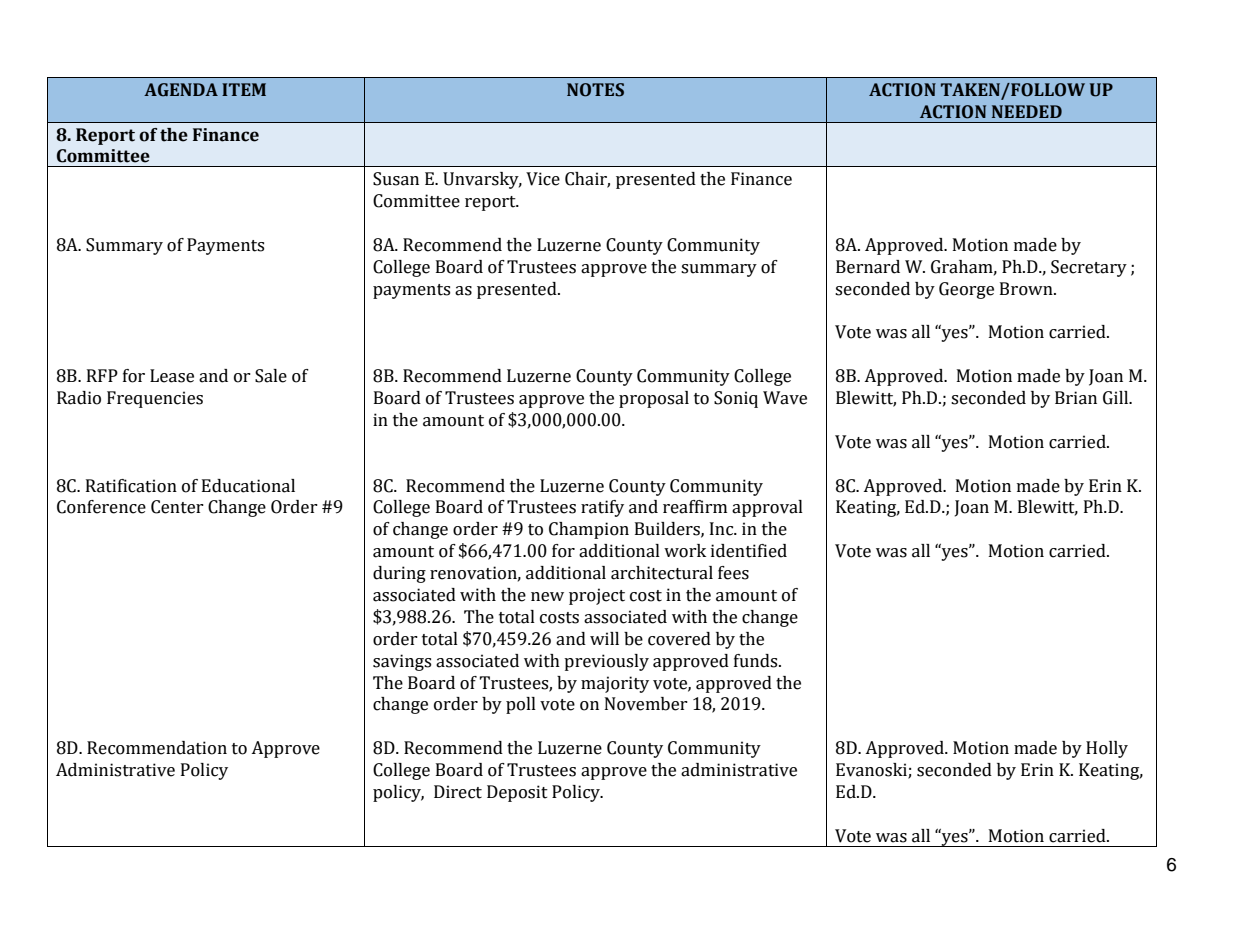 Image resolution: width=1233 pixels, height=952 pixels. I want to click on Secretary, so click(1089, 268).
